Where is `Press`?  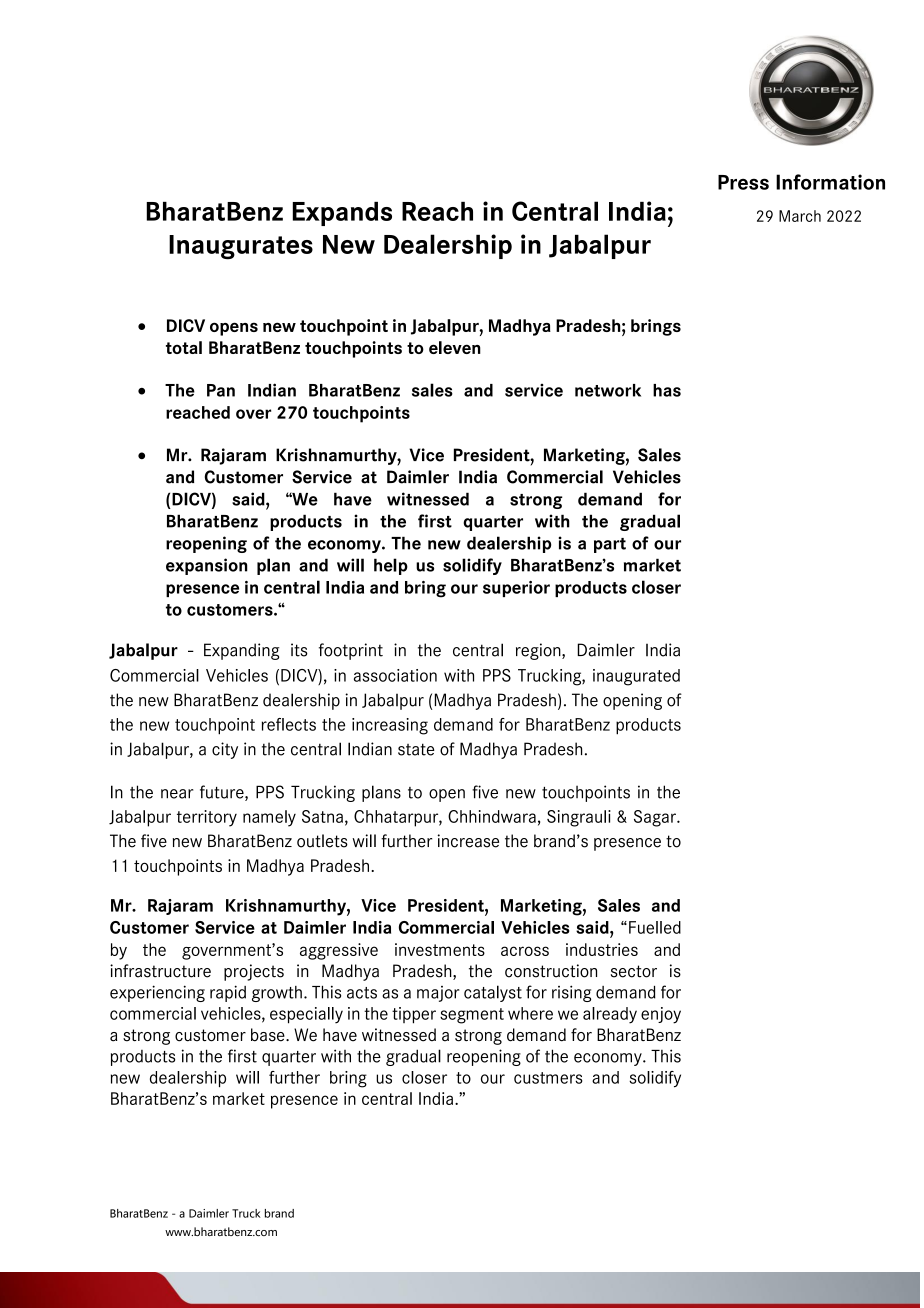
Press is located at coordinates (743, 182).
